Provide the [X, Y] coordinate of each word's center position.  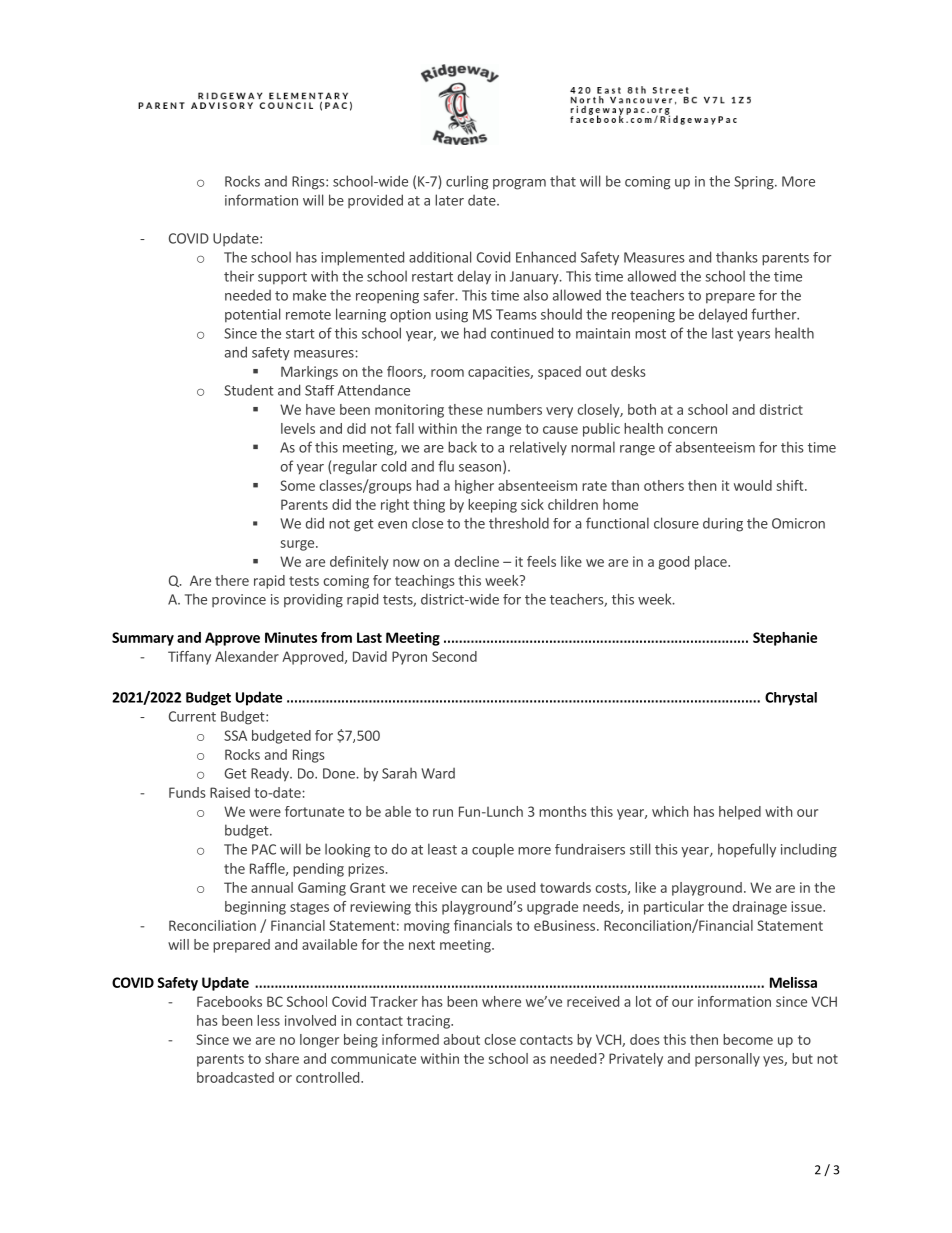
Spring [755, 183]
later [449, 200]
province [239, 600]
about [462, 1039]
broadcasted [235, 1077]
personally [727, 1060]
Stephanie [785, 639]
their [239, 276]
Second [454, 656]
